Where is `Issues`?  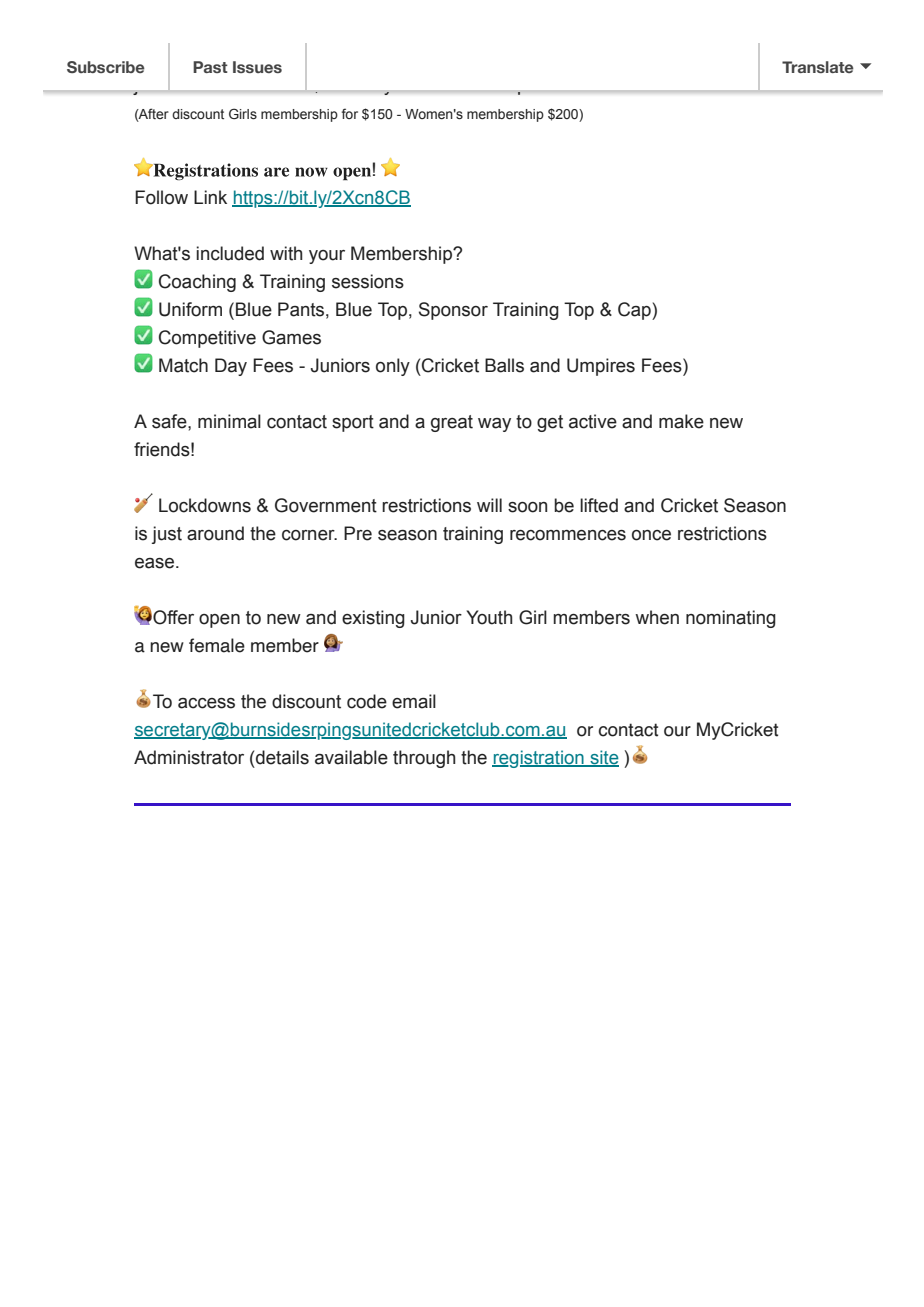
Issues is located at coordinates (257, 67).
